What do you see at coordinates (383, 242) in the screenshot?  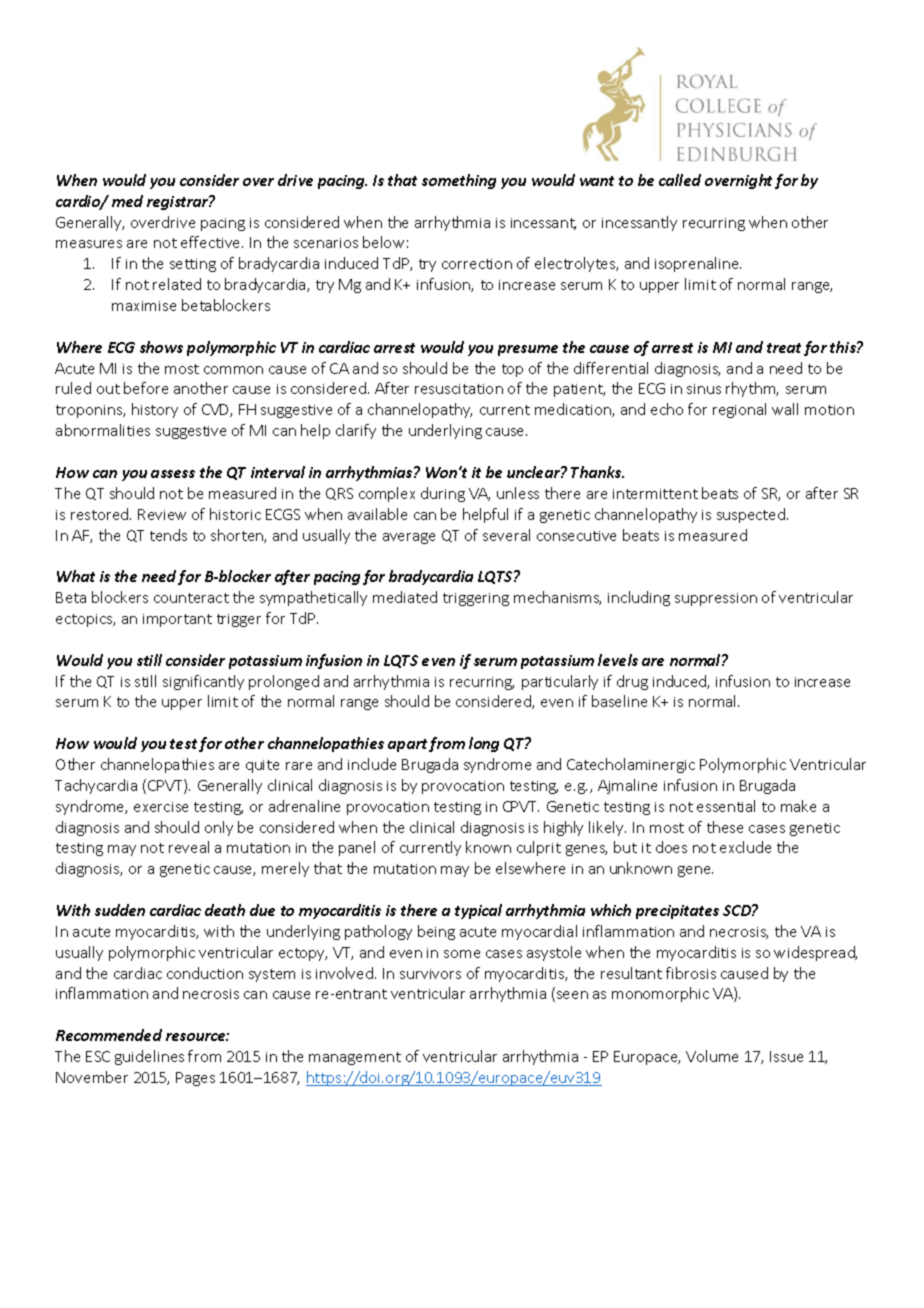 I see `below` at bounding box center [383, 242].
